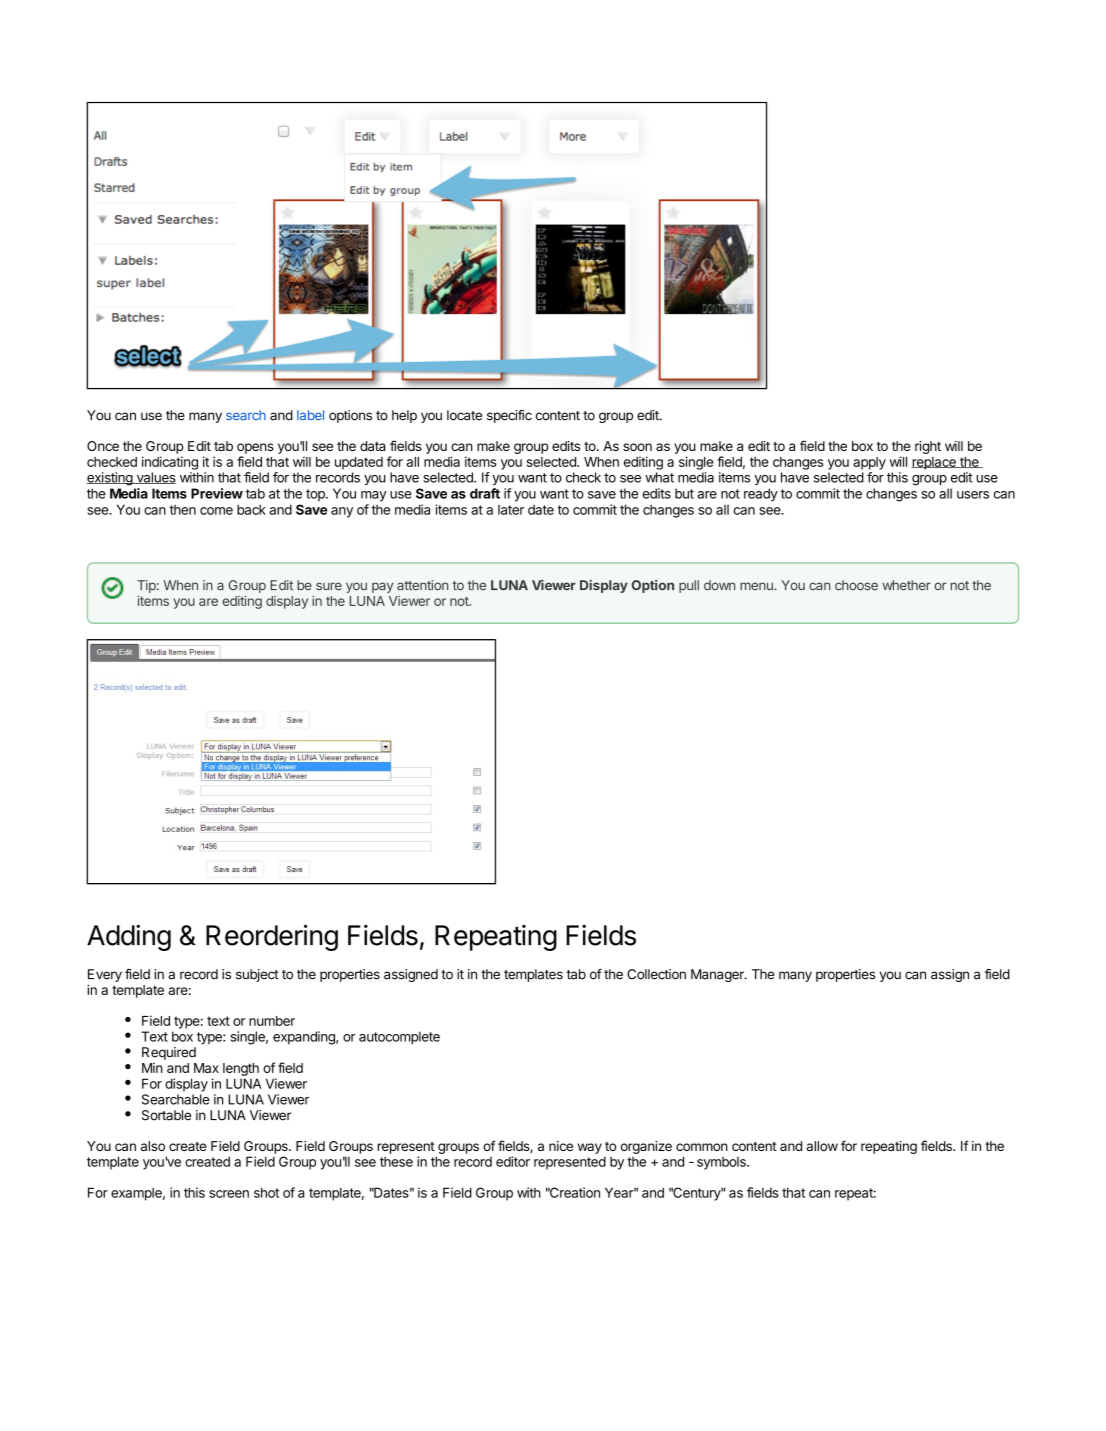  Describe the element at coordinates (229, 1194) in the screenshot. I see `screen` at that location.
